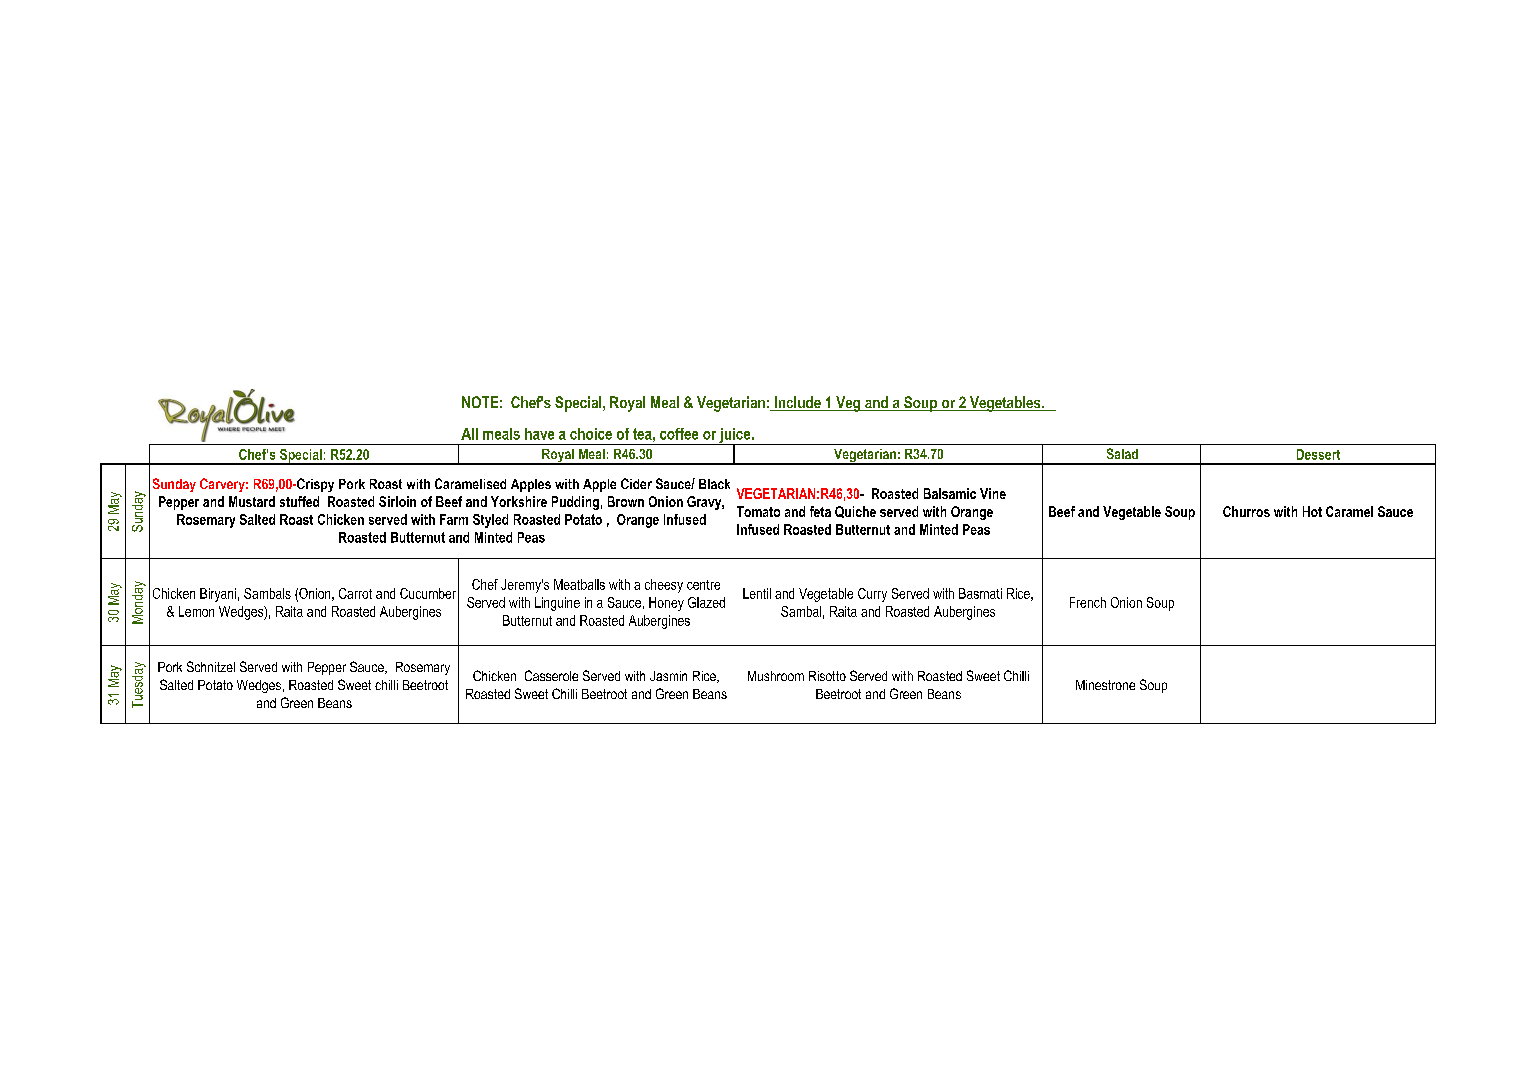 The width and height of the page is (1538, 1088). I want to click on centre, so click(703, 585).
